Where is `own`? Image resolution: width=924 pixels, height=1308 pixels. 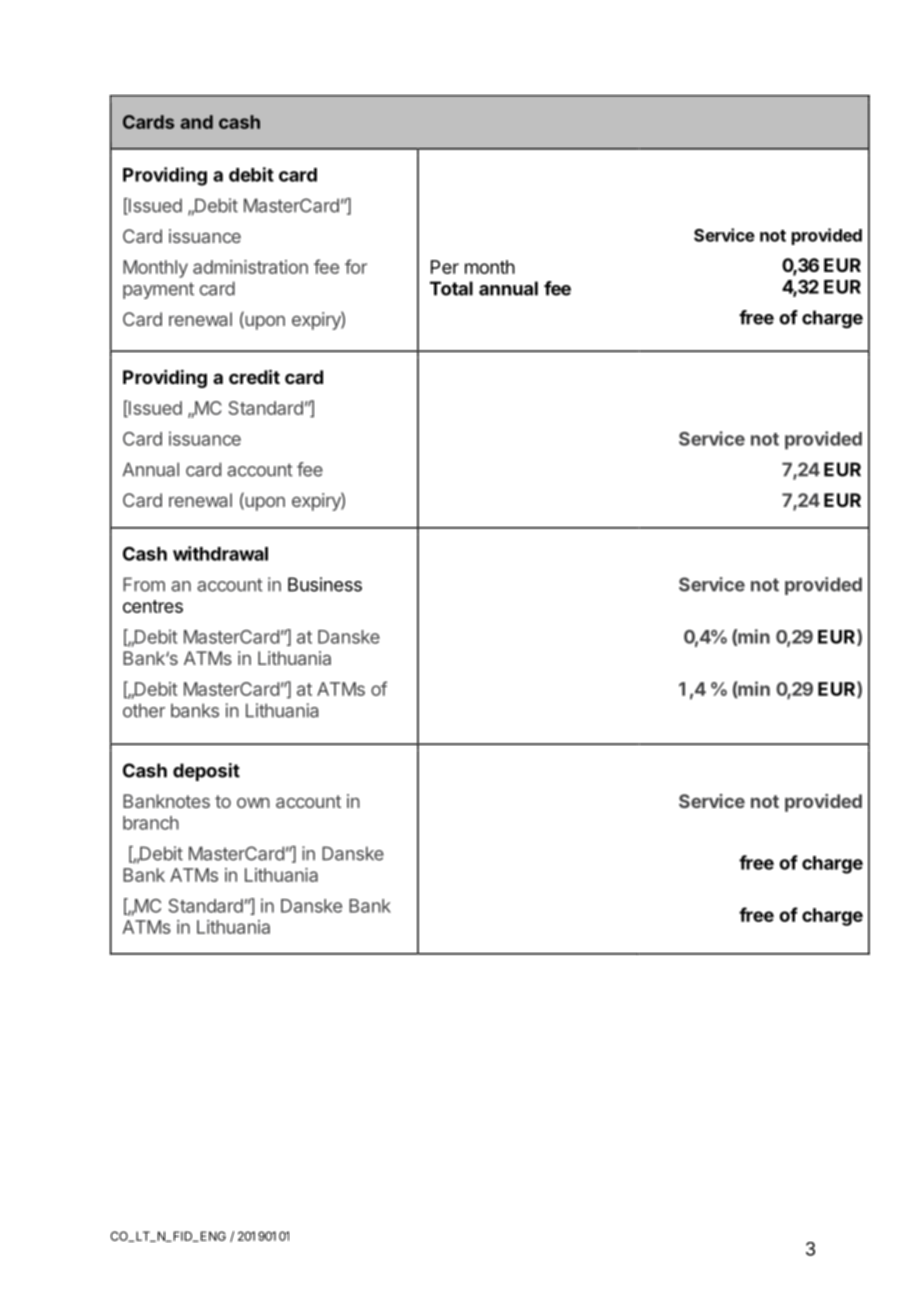 own is located at coordinates (253, 803).
